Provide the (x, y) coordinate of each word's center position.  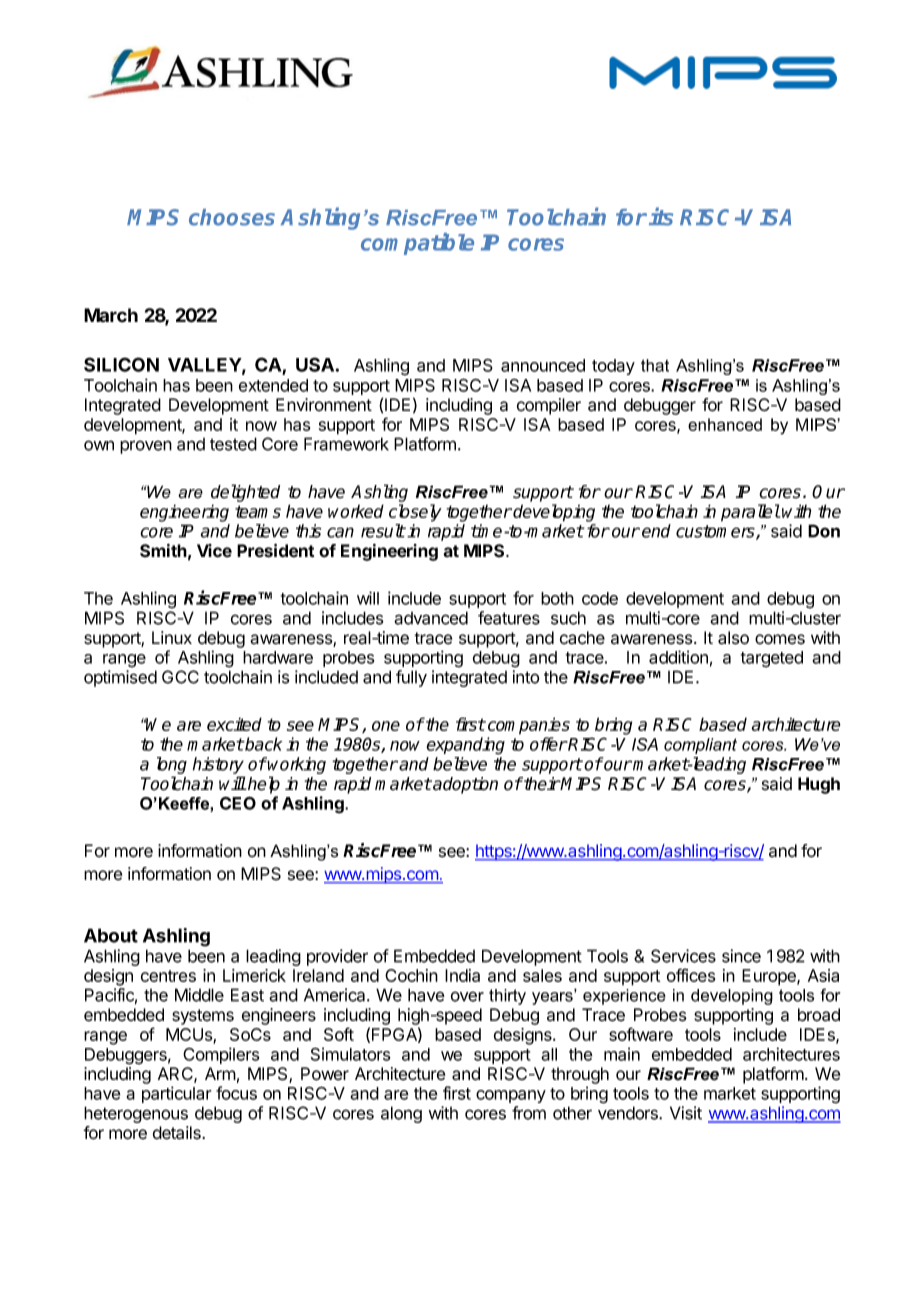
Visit (686, 1113)
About (111, 935)
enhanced (725, 424)
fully (411, 678)
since (741, 956)
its (661, 216)
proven (146, 447)
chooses (232, 217)
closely (415, 513)
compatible (417, 244)
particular (177, 1094)
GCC (180, 677)
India (462, 975)
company (511, 1096)
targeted (772, 659)
